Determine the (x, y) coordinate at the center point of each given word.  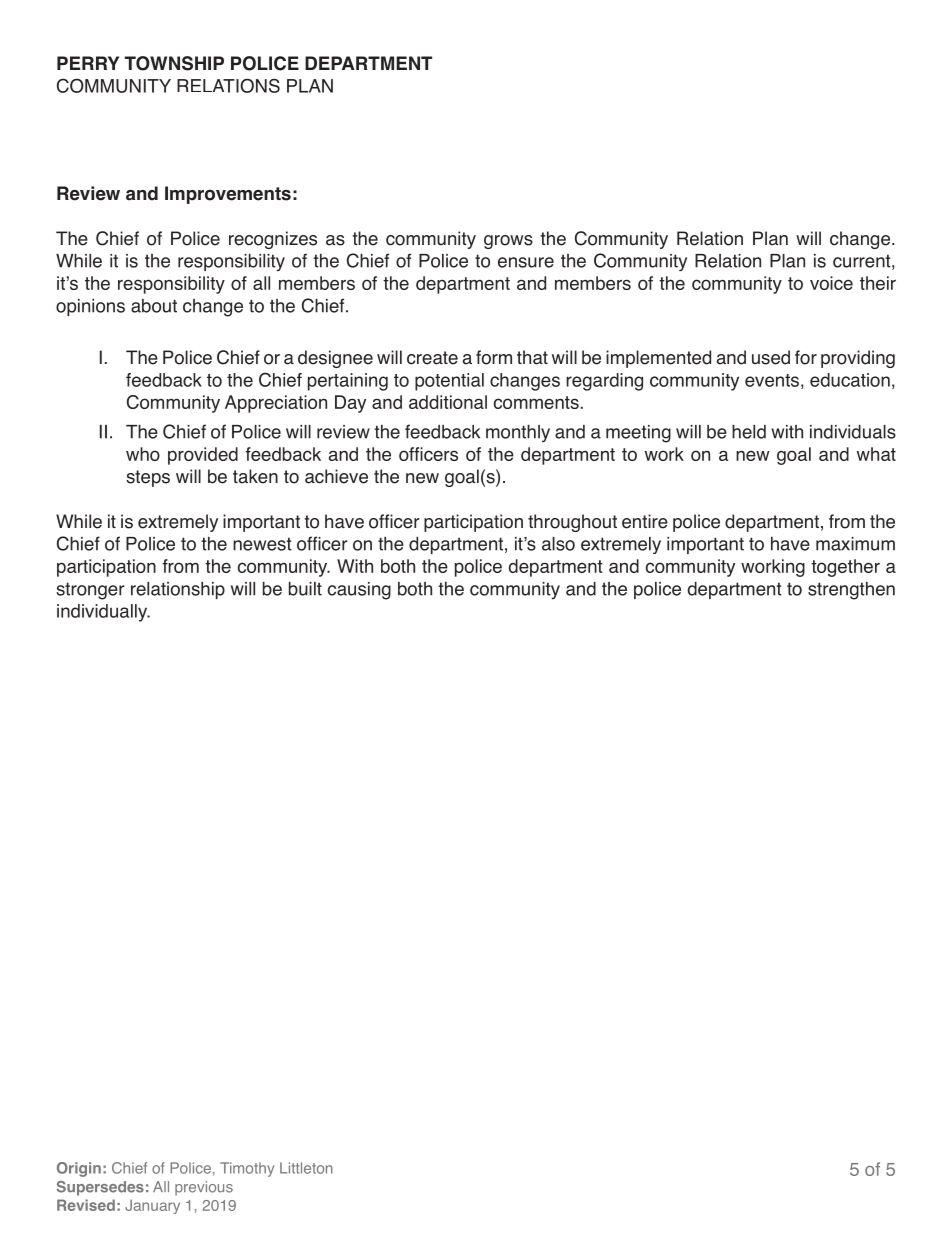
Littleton (306, 1168)
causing (359, 591)
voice (831, 283)
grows (508, 242)
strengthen (851, 591)
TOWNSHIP (174, 63)
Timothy (247, 1169)
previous (204, 1188)
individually (103, 613)
